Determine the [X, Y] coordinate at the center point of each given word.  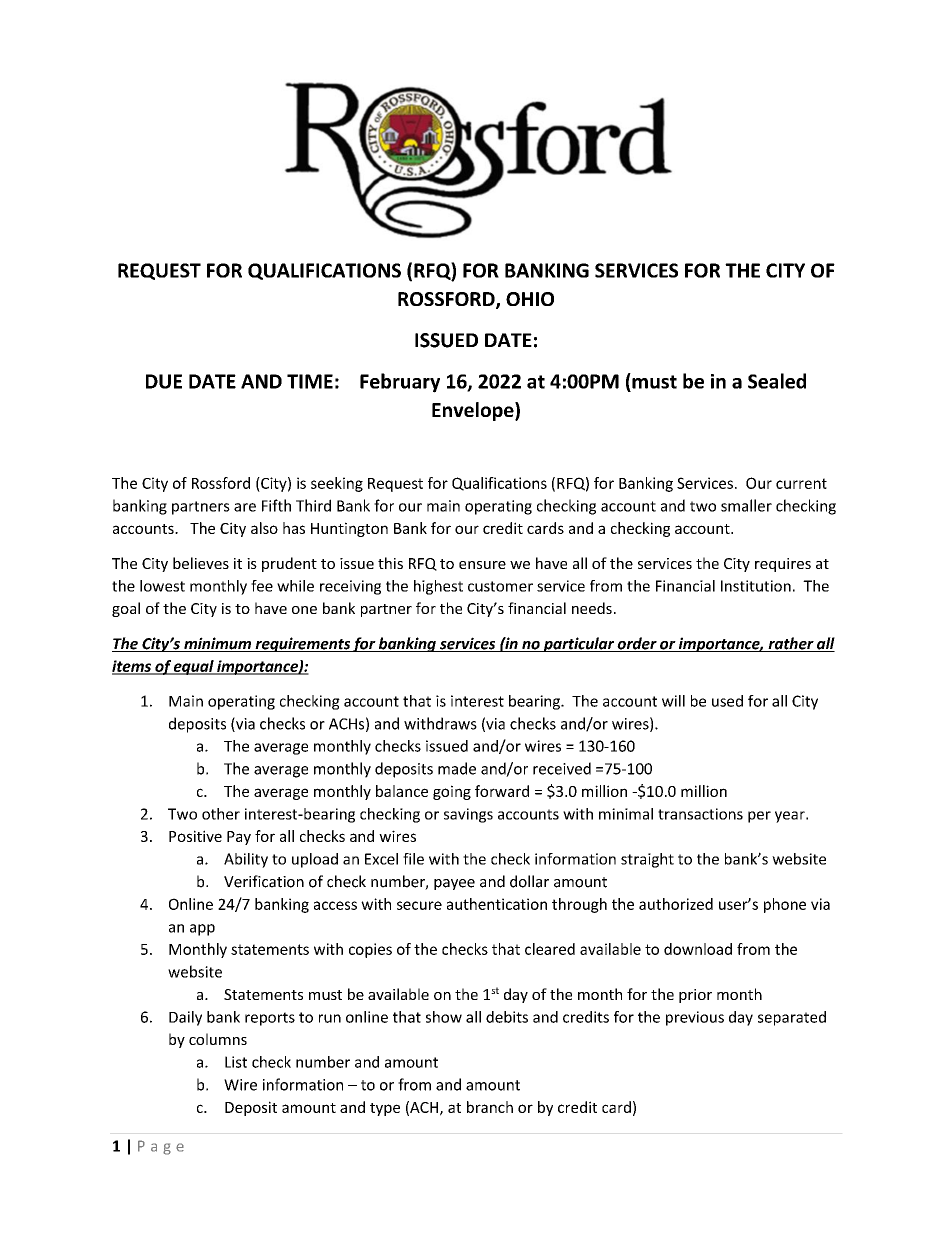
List [236, 1062]
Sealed [777, 381]
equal [194, 667]
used [727, 701]
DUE [164, 381]
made [457, 768]
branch [490, 1107]
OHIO [530, 299]
